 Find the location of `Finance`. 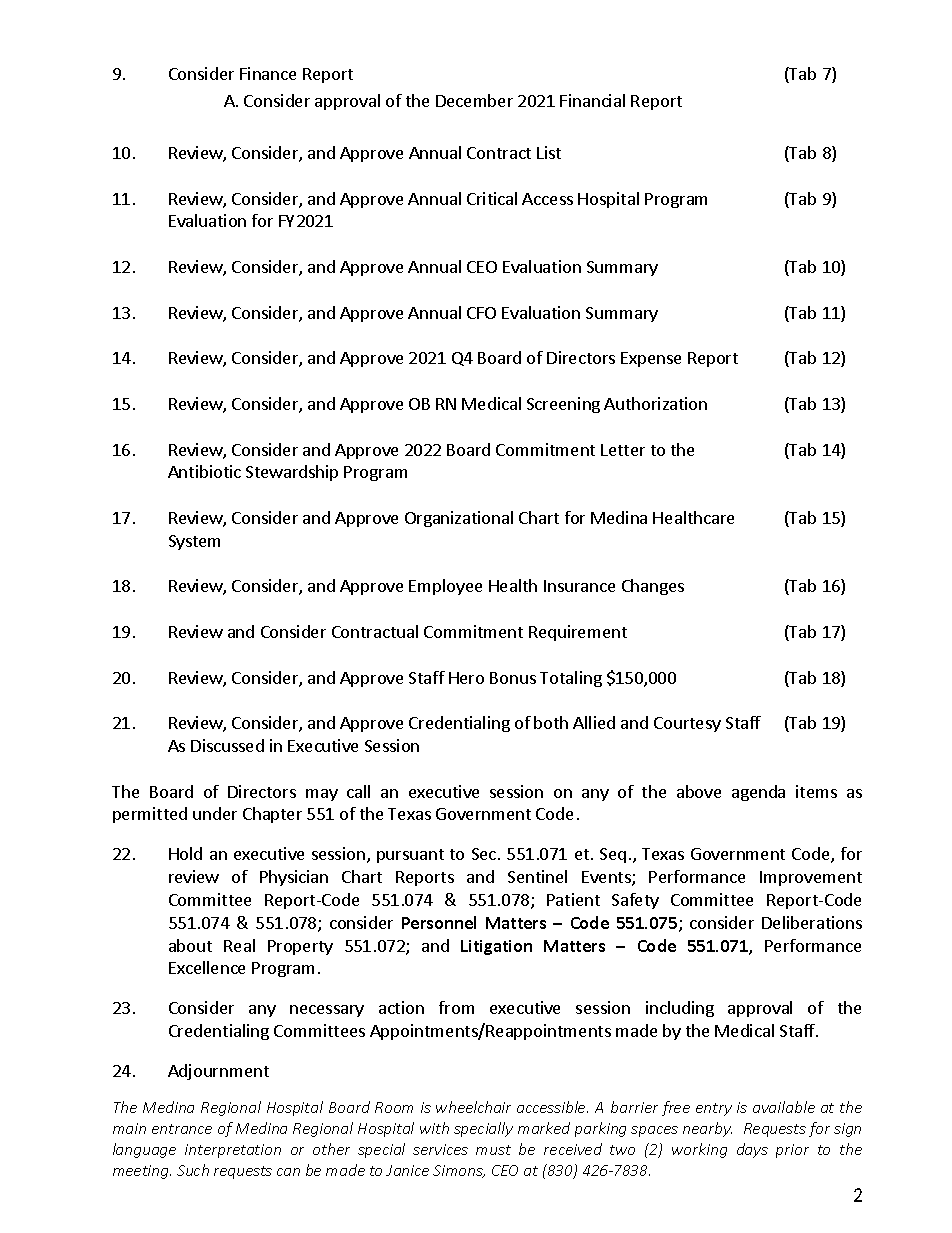

Finance is located at coordinates (268, 73).
